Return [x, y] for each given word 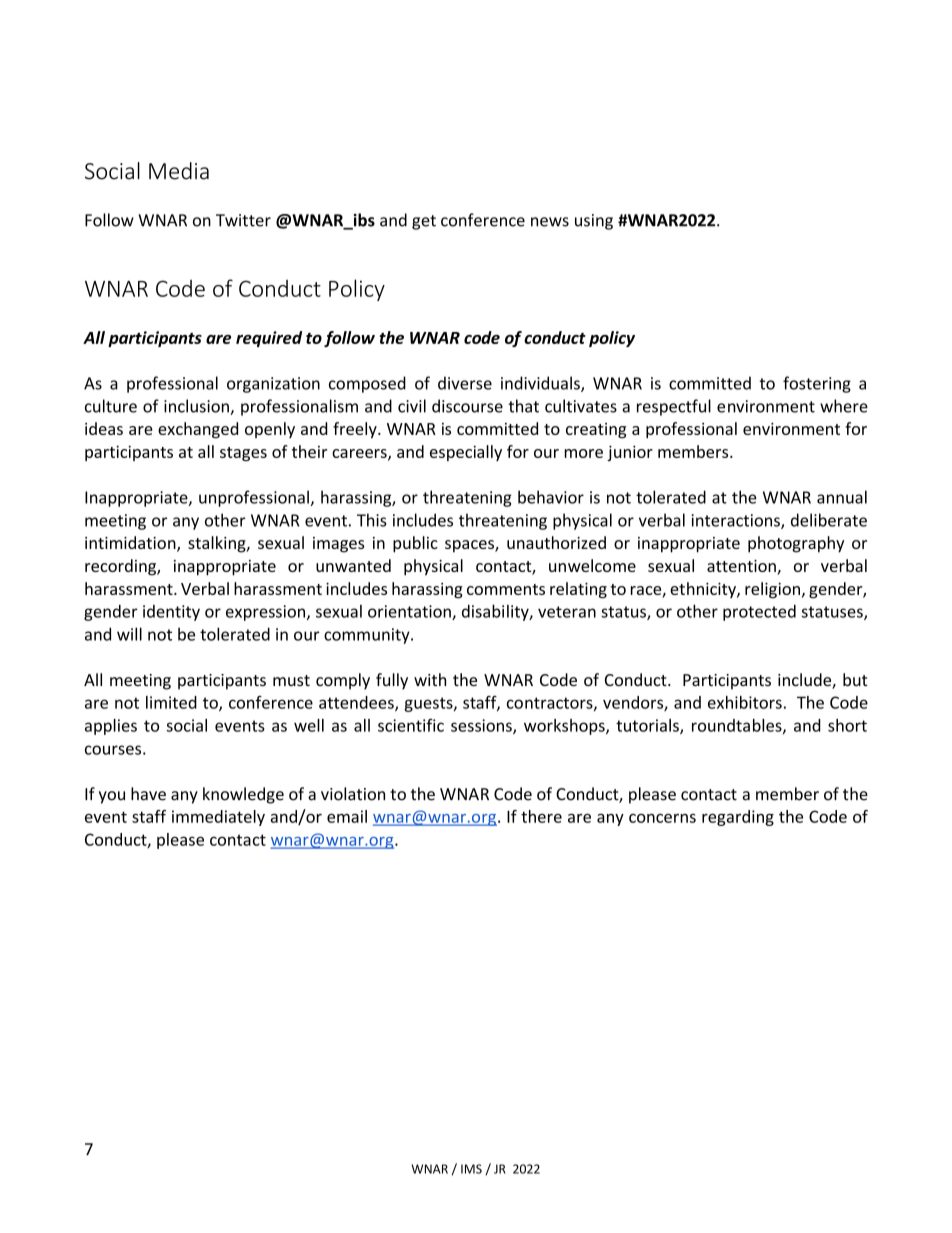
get [424, 222]
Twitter [243, 220]
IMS [471, 1169]
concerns [662, 818]
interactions [736, 521]
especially [466, 453]
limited [171, 702]
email [347, 816]
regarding [738, 818]
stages [243, 454]
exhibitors [745, 702]
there [541, 816]
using [594, 222]
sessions [482, 726]
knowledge [243, 795]
